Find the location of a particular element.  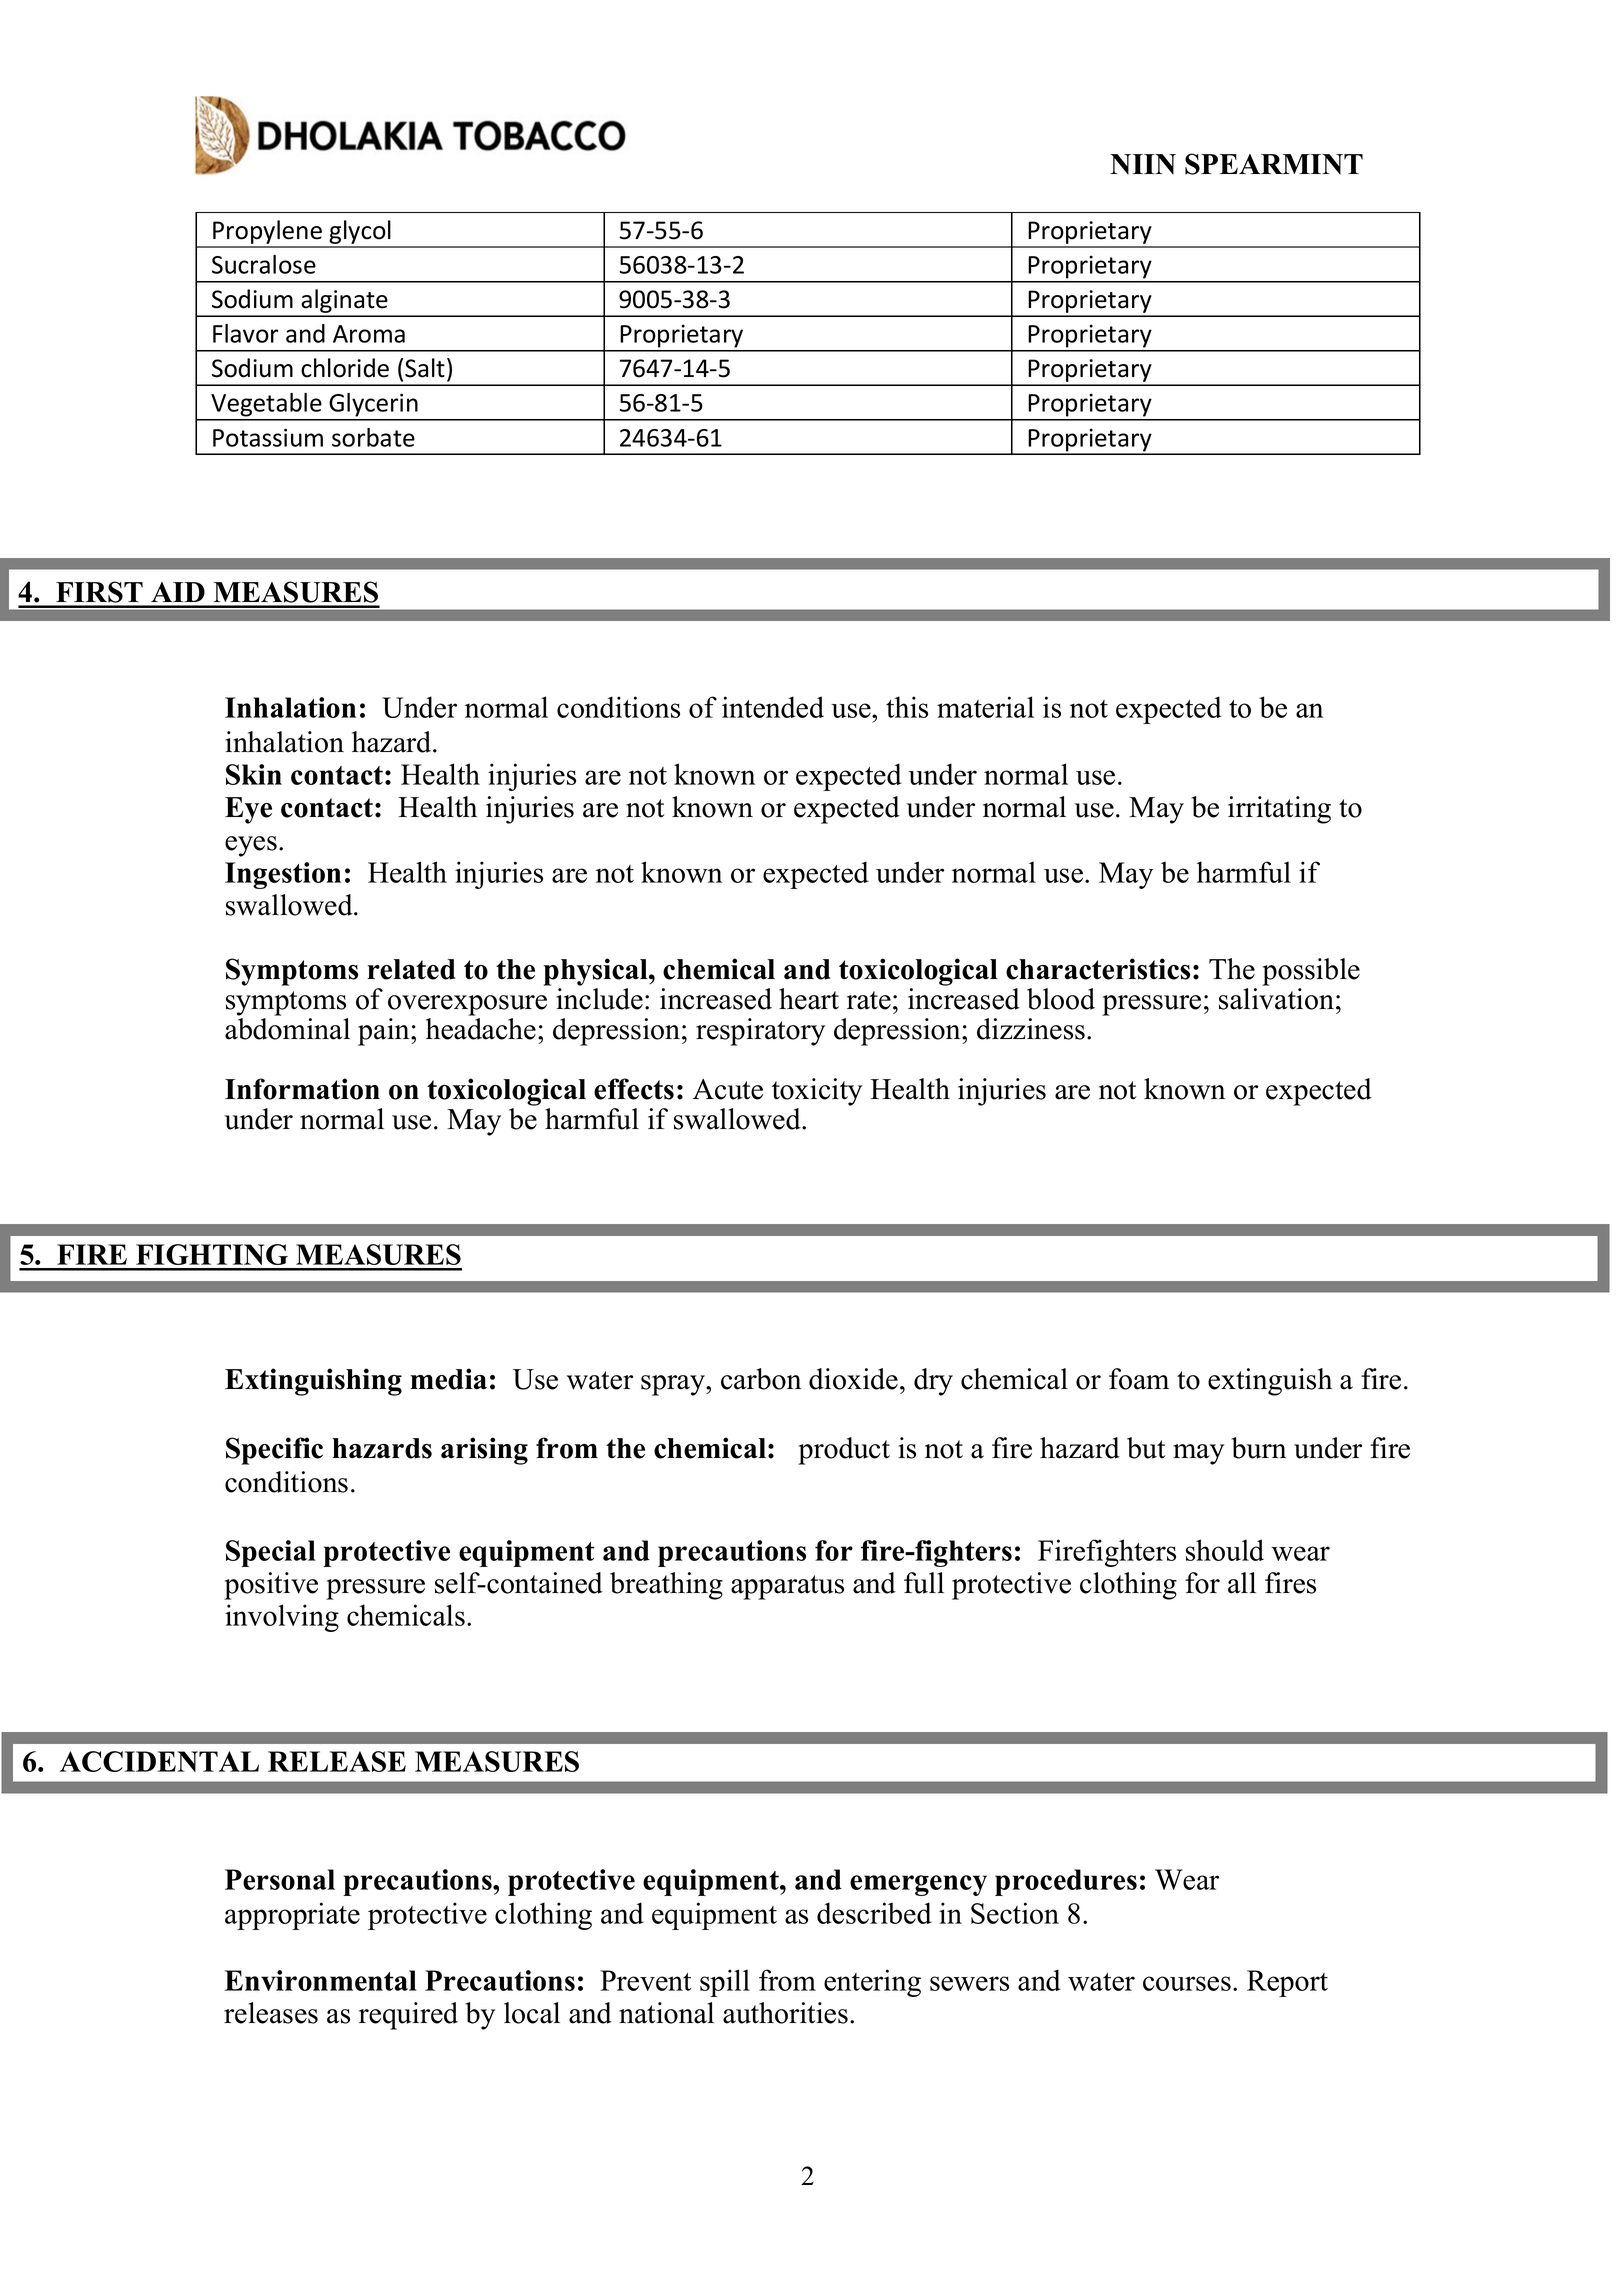

Salt is located at coordinates (425, 368).
